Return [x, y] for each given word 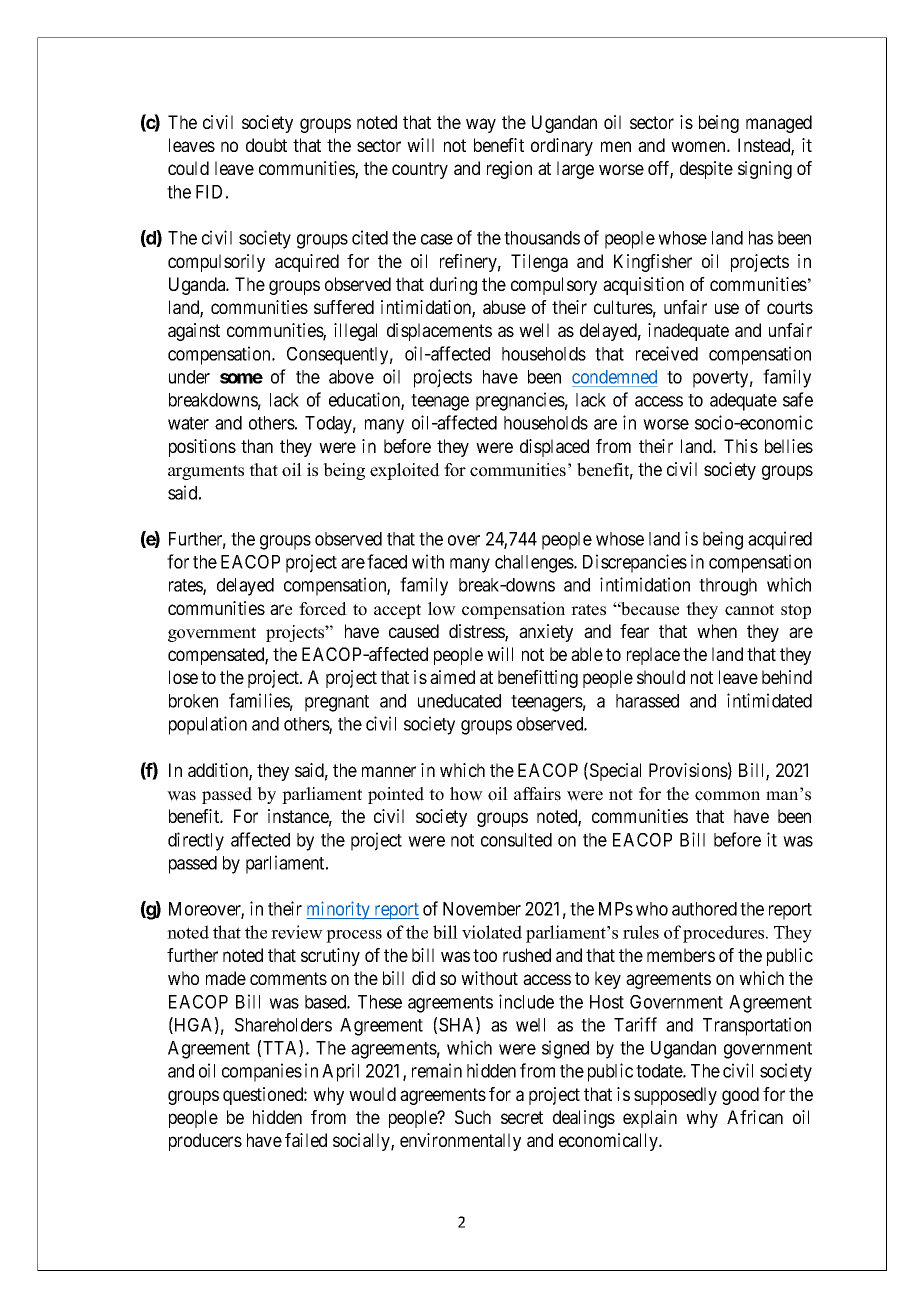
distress [477, 632]
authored [704, 909]
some [241, 378]
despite [706, 170]
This [741, 446]
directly [196, 841]
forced [323, 609]
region [509, 170]
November [482, 909]
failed [306, 1140]
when [717, 631]
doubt [266, 145]
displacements [439, 332]
